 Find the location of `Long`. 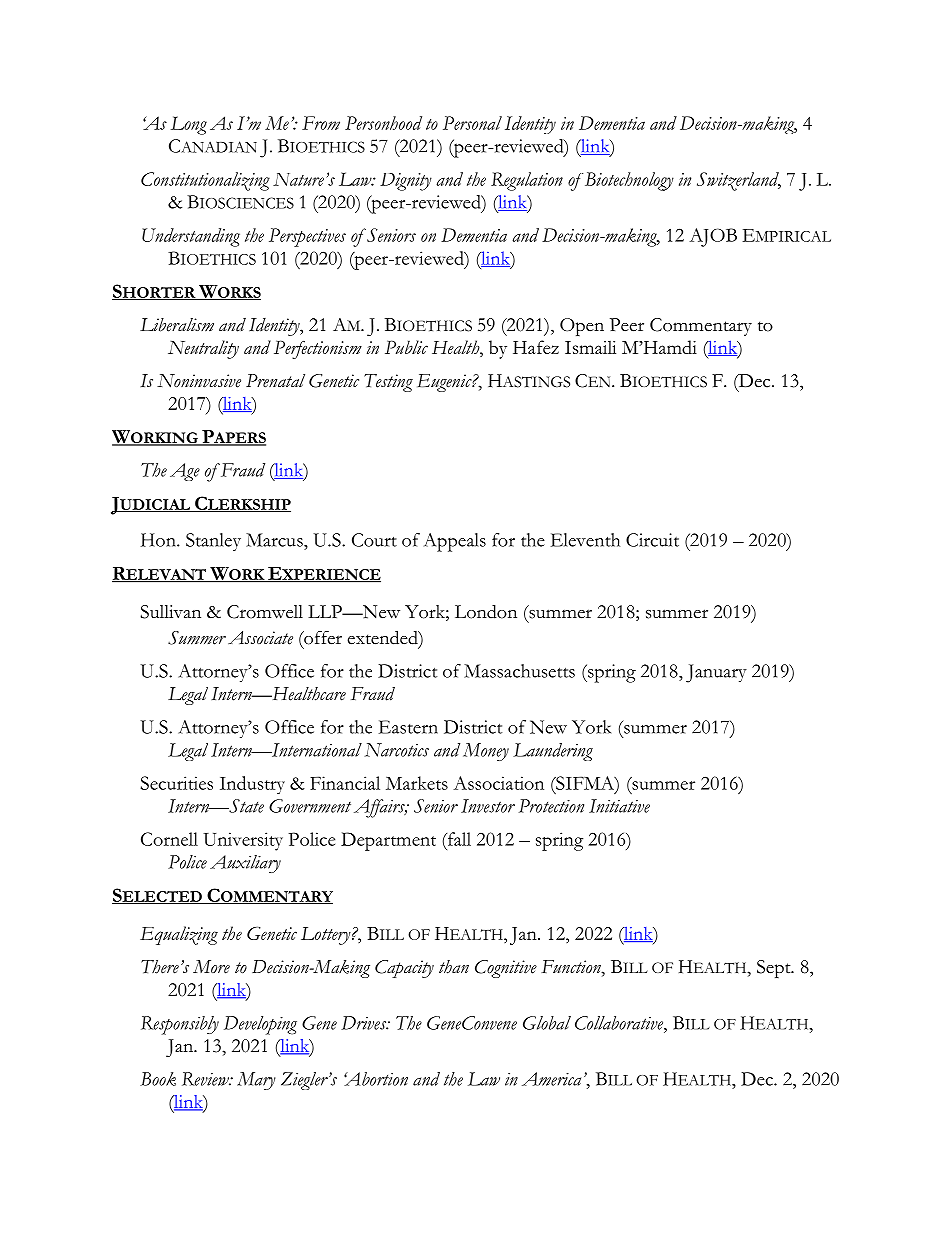

Long is located at coordinates (189, 125).
